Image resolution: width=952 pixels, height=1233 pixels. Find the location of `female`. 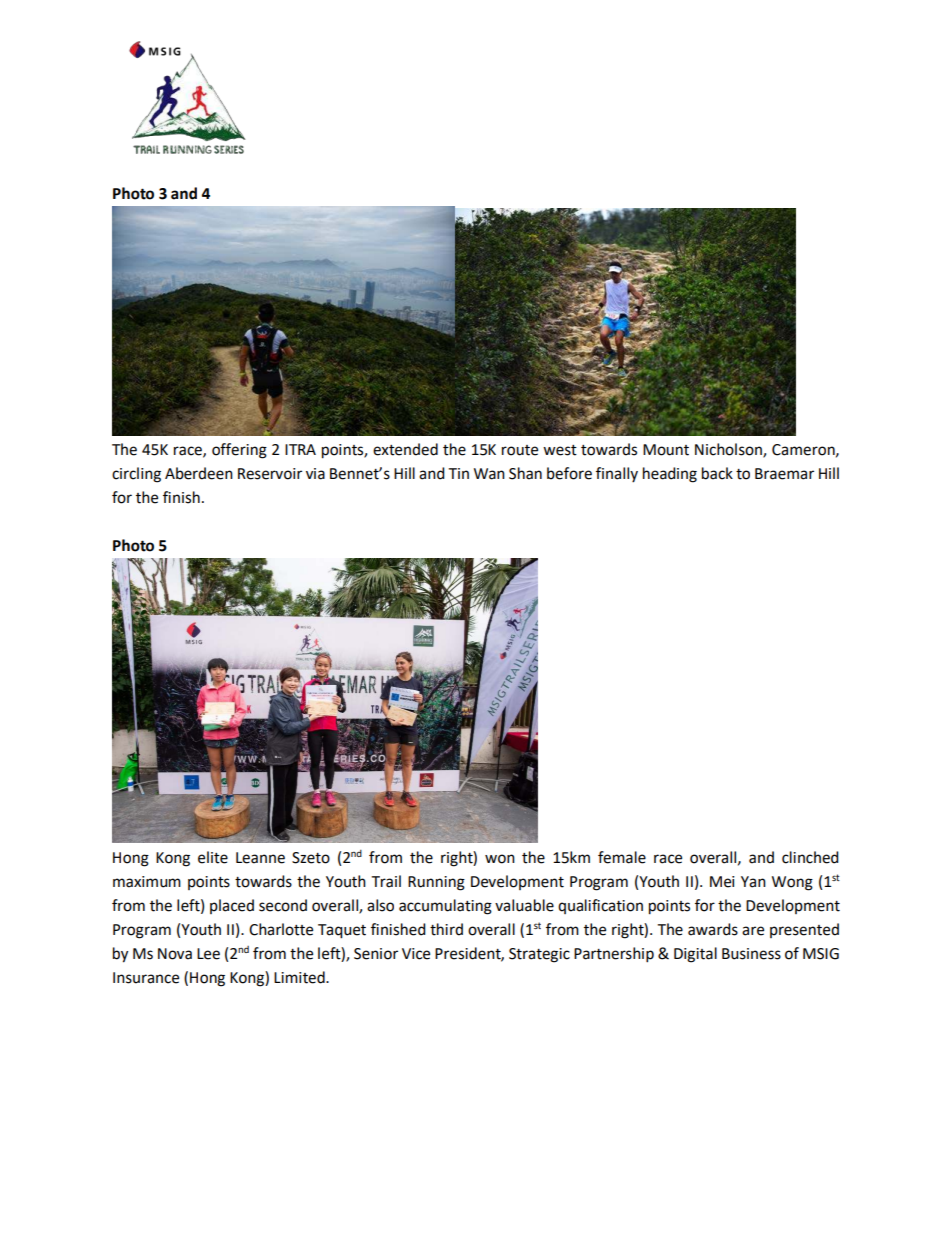

female is located at coordinates (622, 857).
